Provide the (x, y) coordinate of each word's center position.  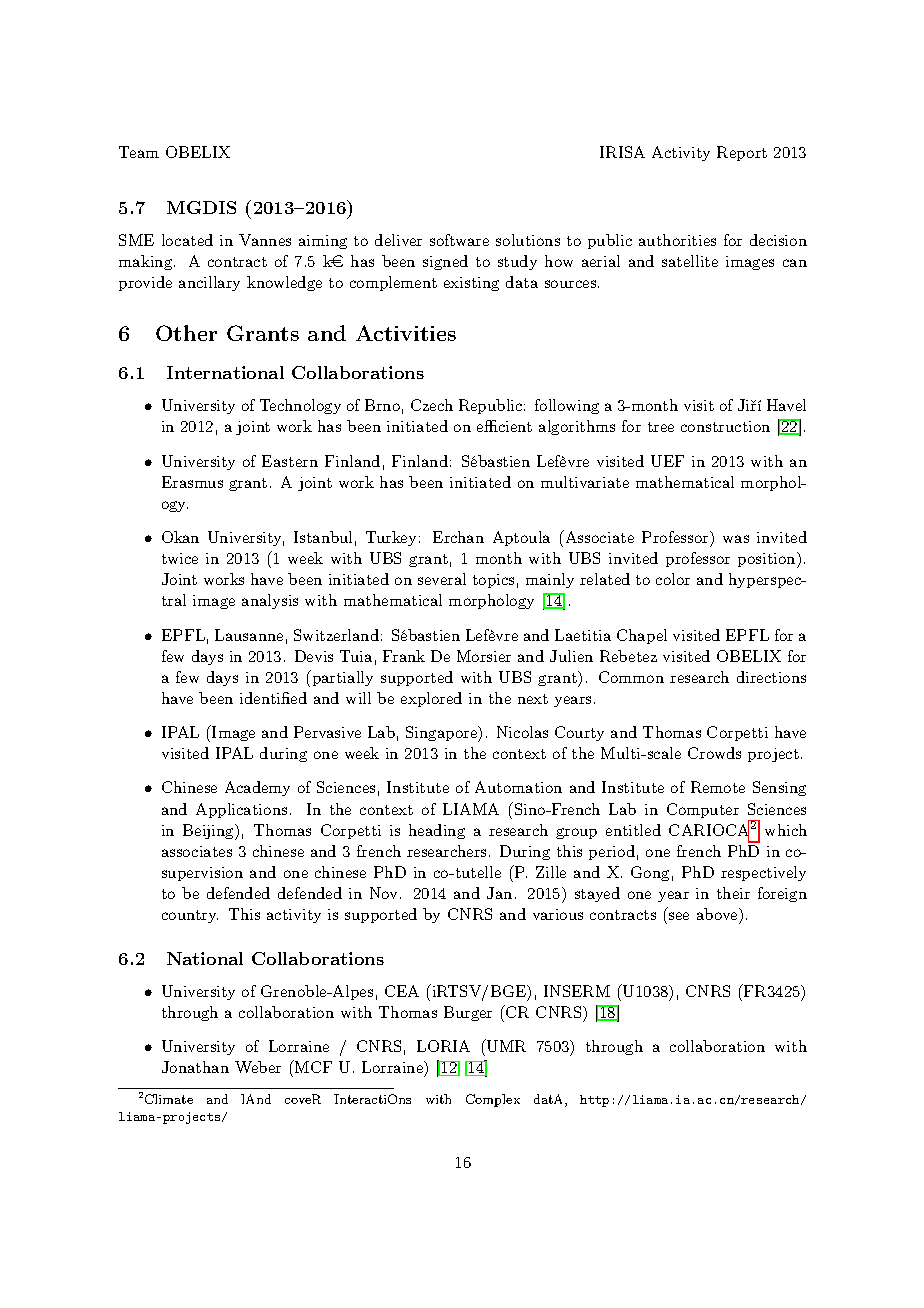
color (673, 579)
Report (742, 153)
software (459, 240)
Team (139, 152)
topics (493, 581)
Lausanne (249, 635)
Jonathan (195, 1067)
